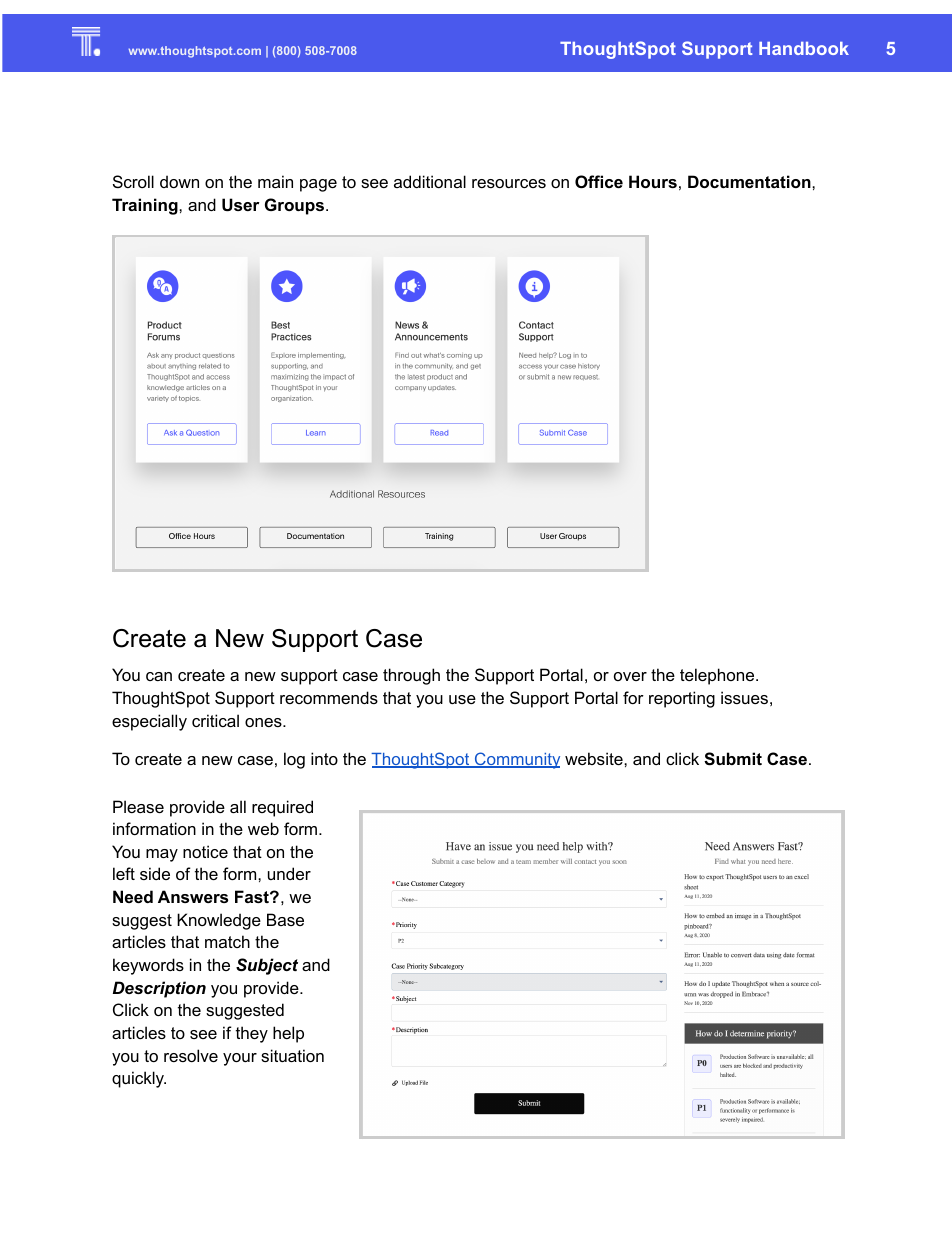  What do you see at coordinates (733, 759) in the page?
I see `Submit` at bounding box center [733, 759].
